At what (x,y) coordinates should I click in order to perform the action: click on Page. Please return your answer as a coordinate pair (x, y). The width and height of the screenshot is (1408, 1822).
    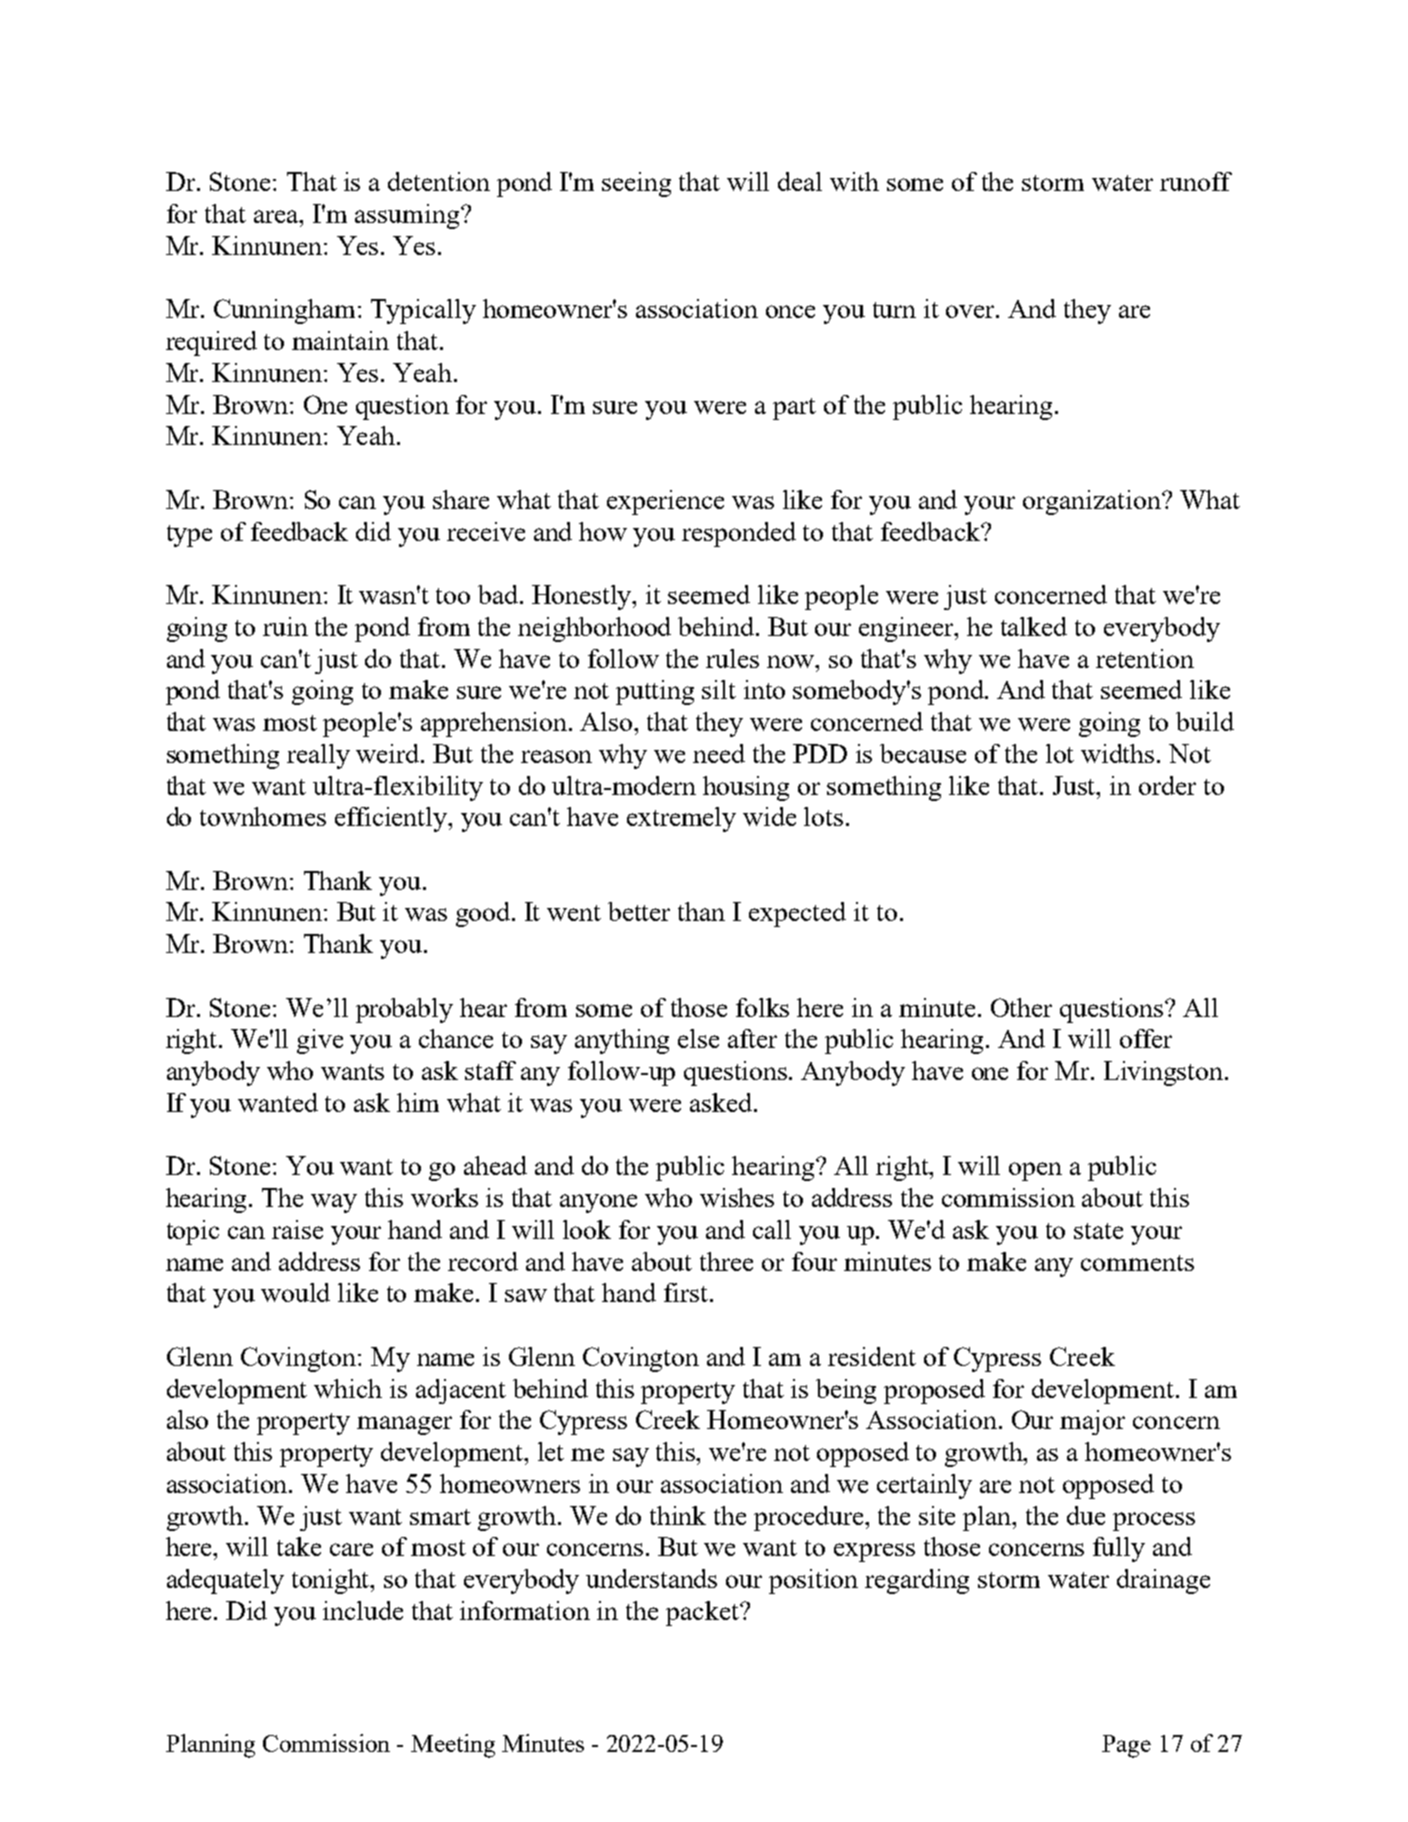
    Looking at the image, I should click on (1126, 1746).
